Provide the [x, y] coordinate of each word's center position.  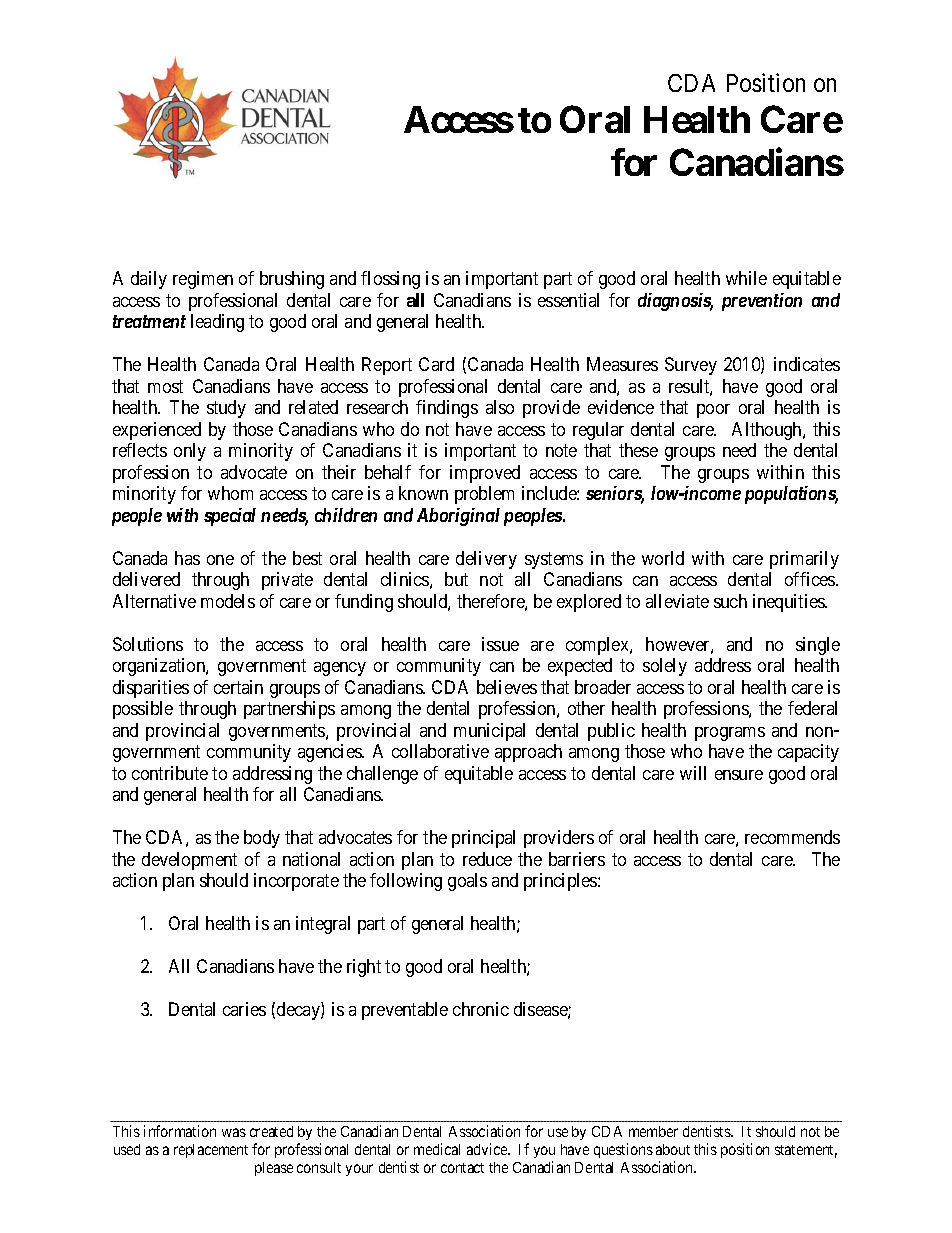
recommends [792, 837]
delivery [486, 560]
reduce [487, 859]
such [730, 601]
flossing [390, 280]
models [228, 601]
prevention [762, 302]
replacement [211, 1151]
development [189, 861]
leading [217, 323]
